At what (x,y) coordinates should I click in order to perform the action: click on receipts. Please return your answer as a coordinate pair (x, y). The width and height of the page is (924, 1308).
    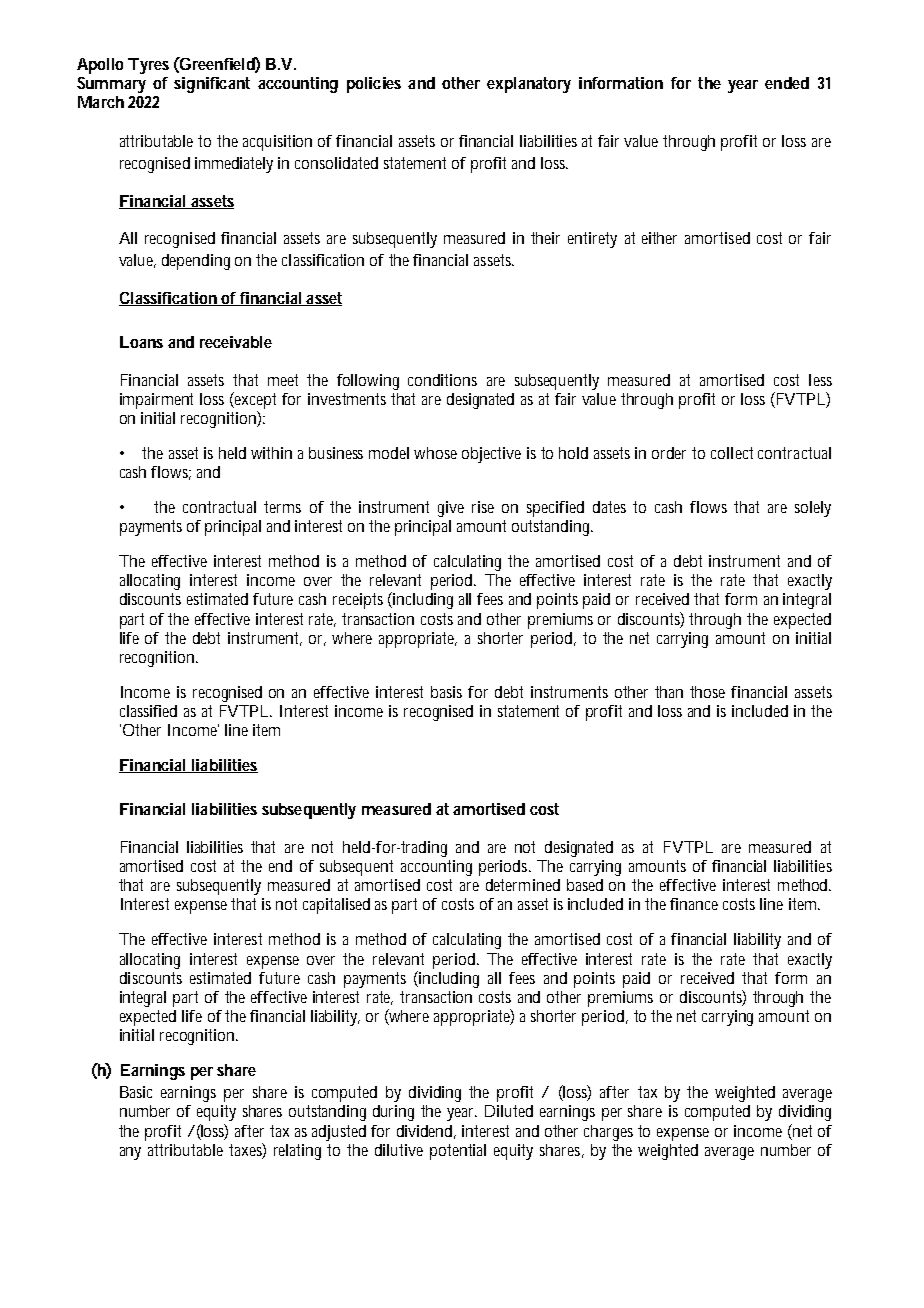
    Looking at the image, I should click on (358, 601).
